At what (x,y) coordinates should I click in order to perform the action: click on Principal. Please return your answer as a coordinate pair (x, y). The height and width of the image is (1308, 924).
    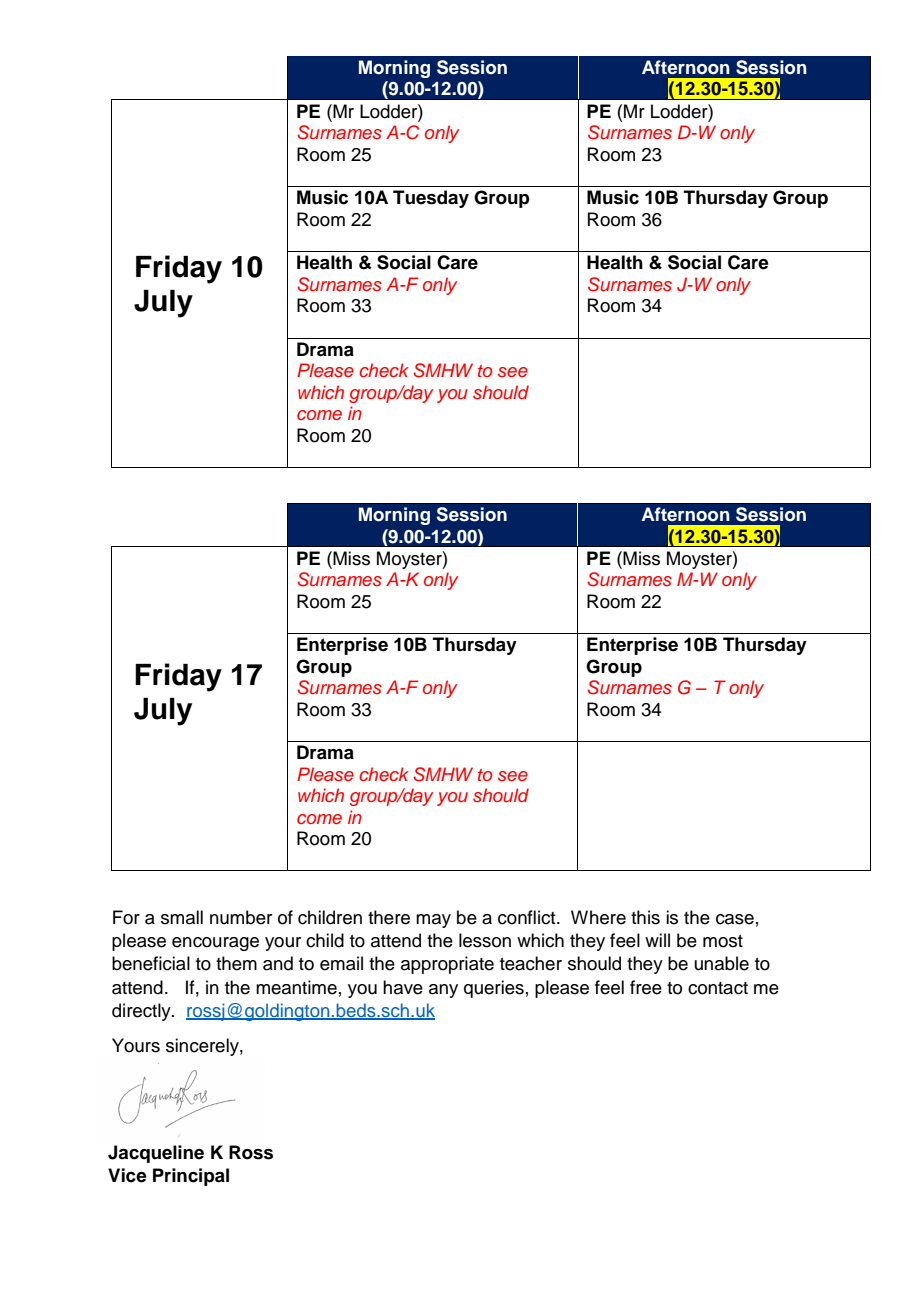
    Looking at the image, I should click on (191, 1177).
